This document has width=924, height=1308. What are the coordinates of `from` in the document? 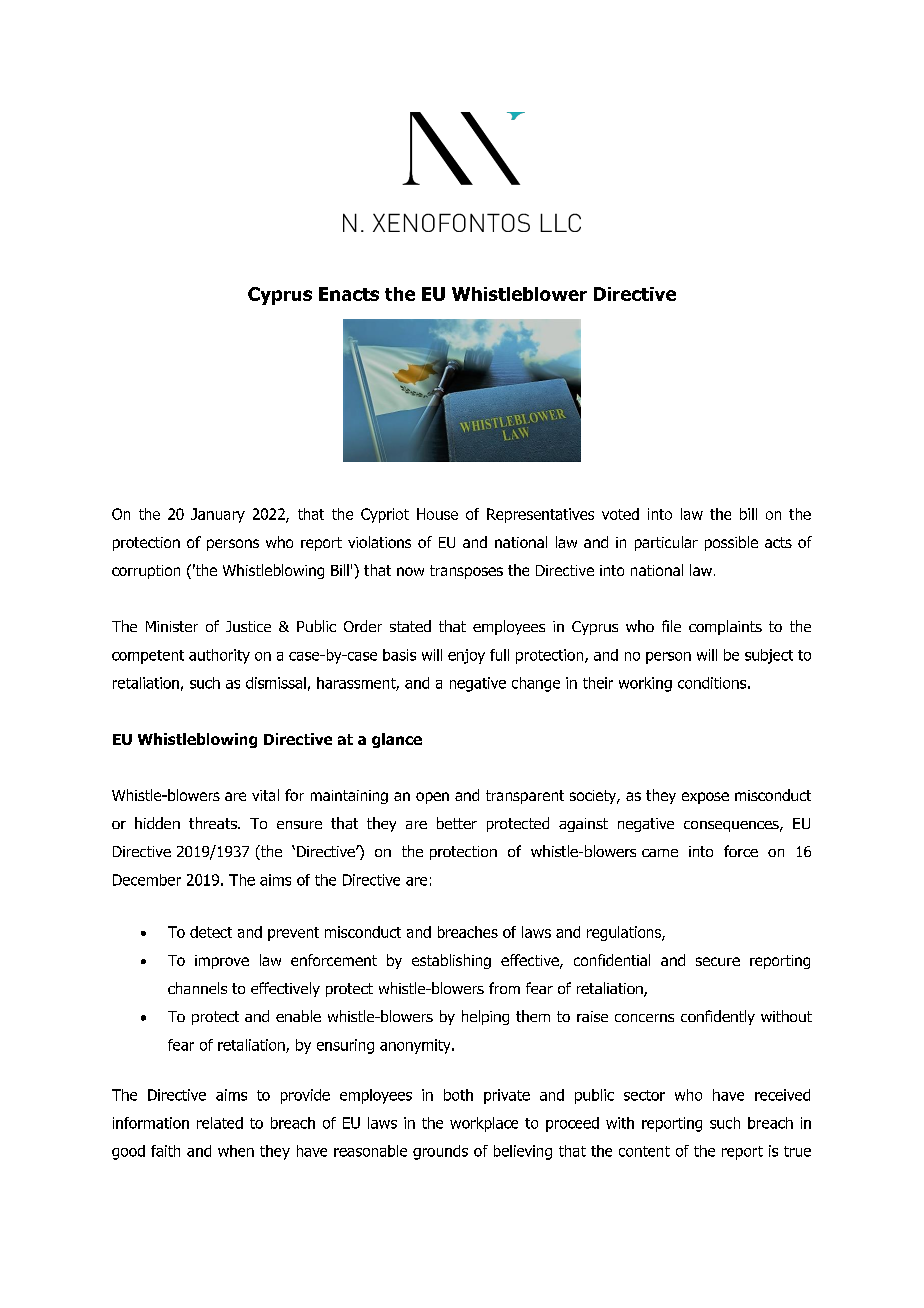 It's located at (504, 988).
